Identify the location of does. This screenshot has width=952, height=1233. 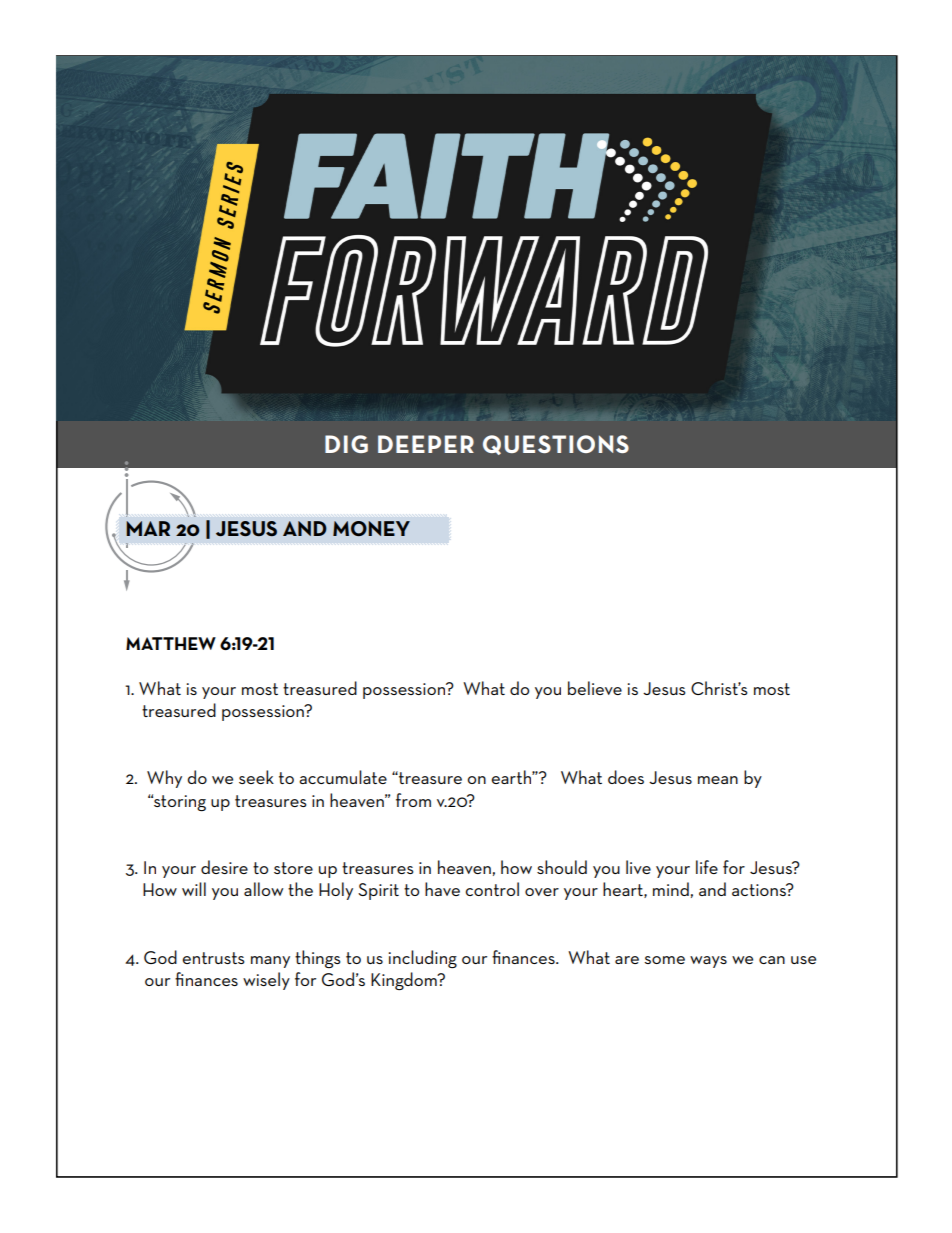
(626, 777).
